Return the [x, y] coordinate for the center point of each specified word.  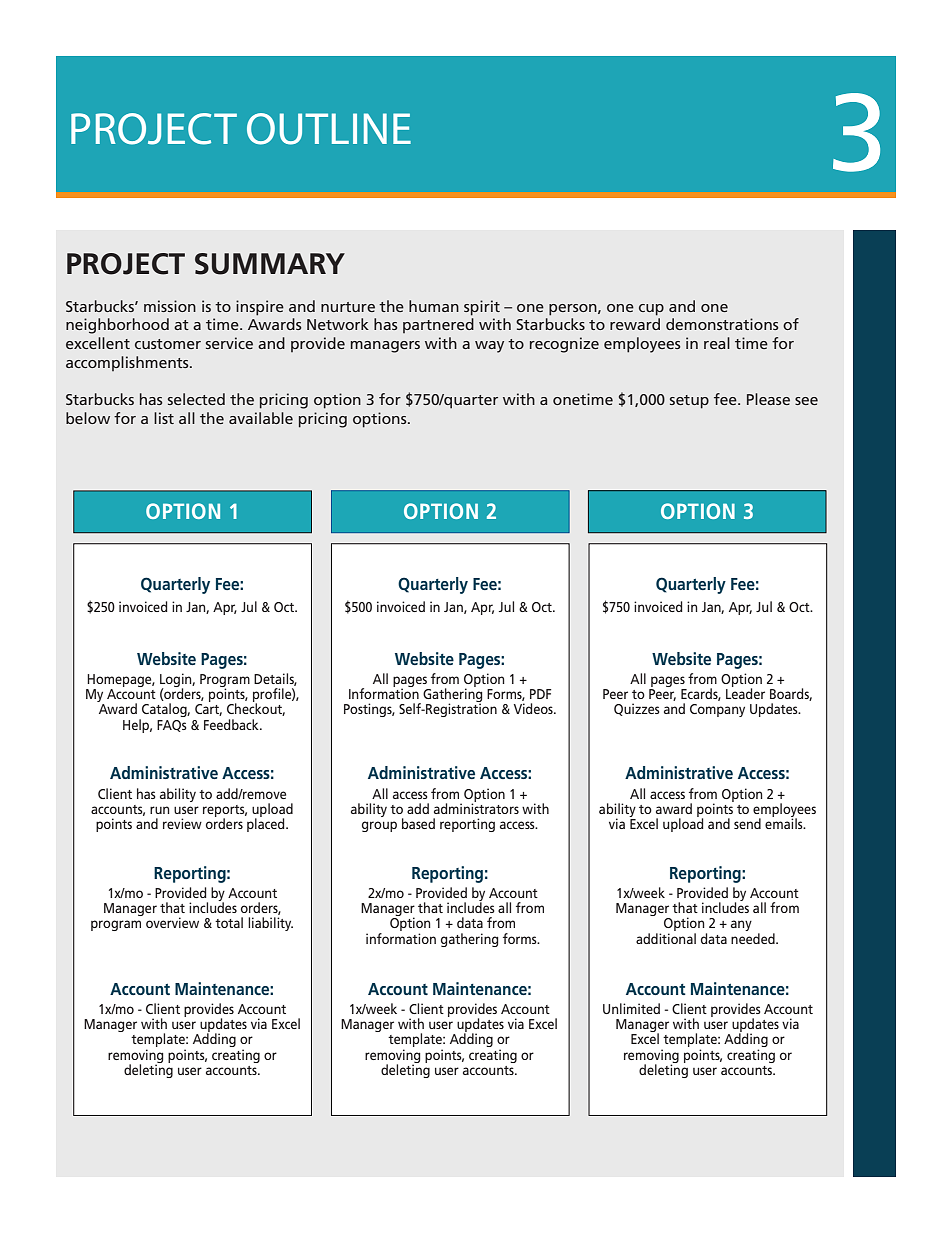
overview [172, 922]
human [434, 306]
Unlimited [631, 1008]
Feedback [232, 724]
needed [754, 937]
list [164, 418]
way [489, 347]
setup [689, 402]
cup [651, 310]
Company [717, 710]
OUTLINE [329, 129]
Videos [534, 708]
